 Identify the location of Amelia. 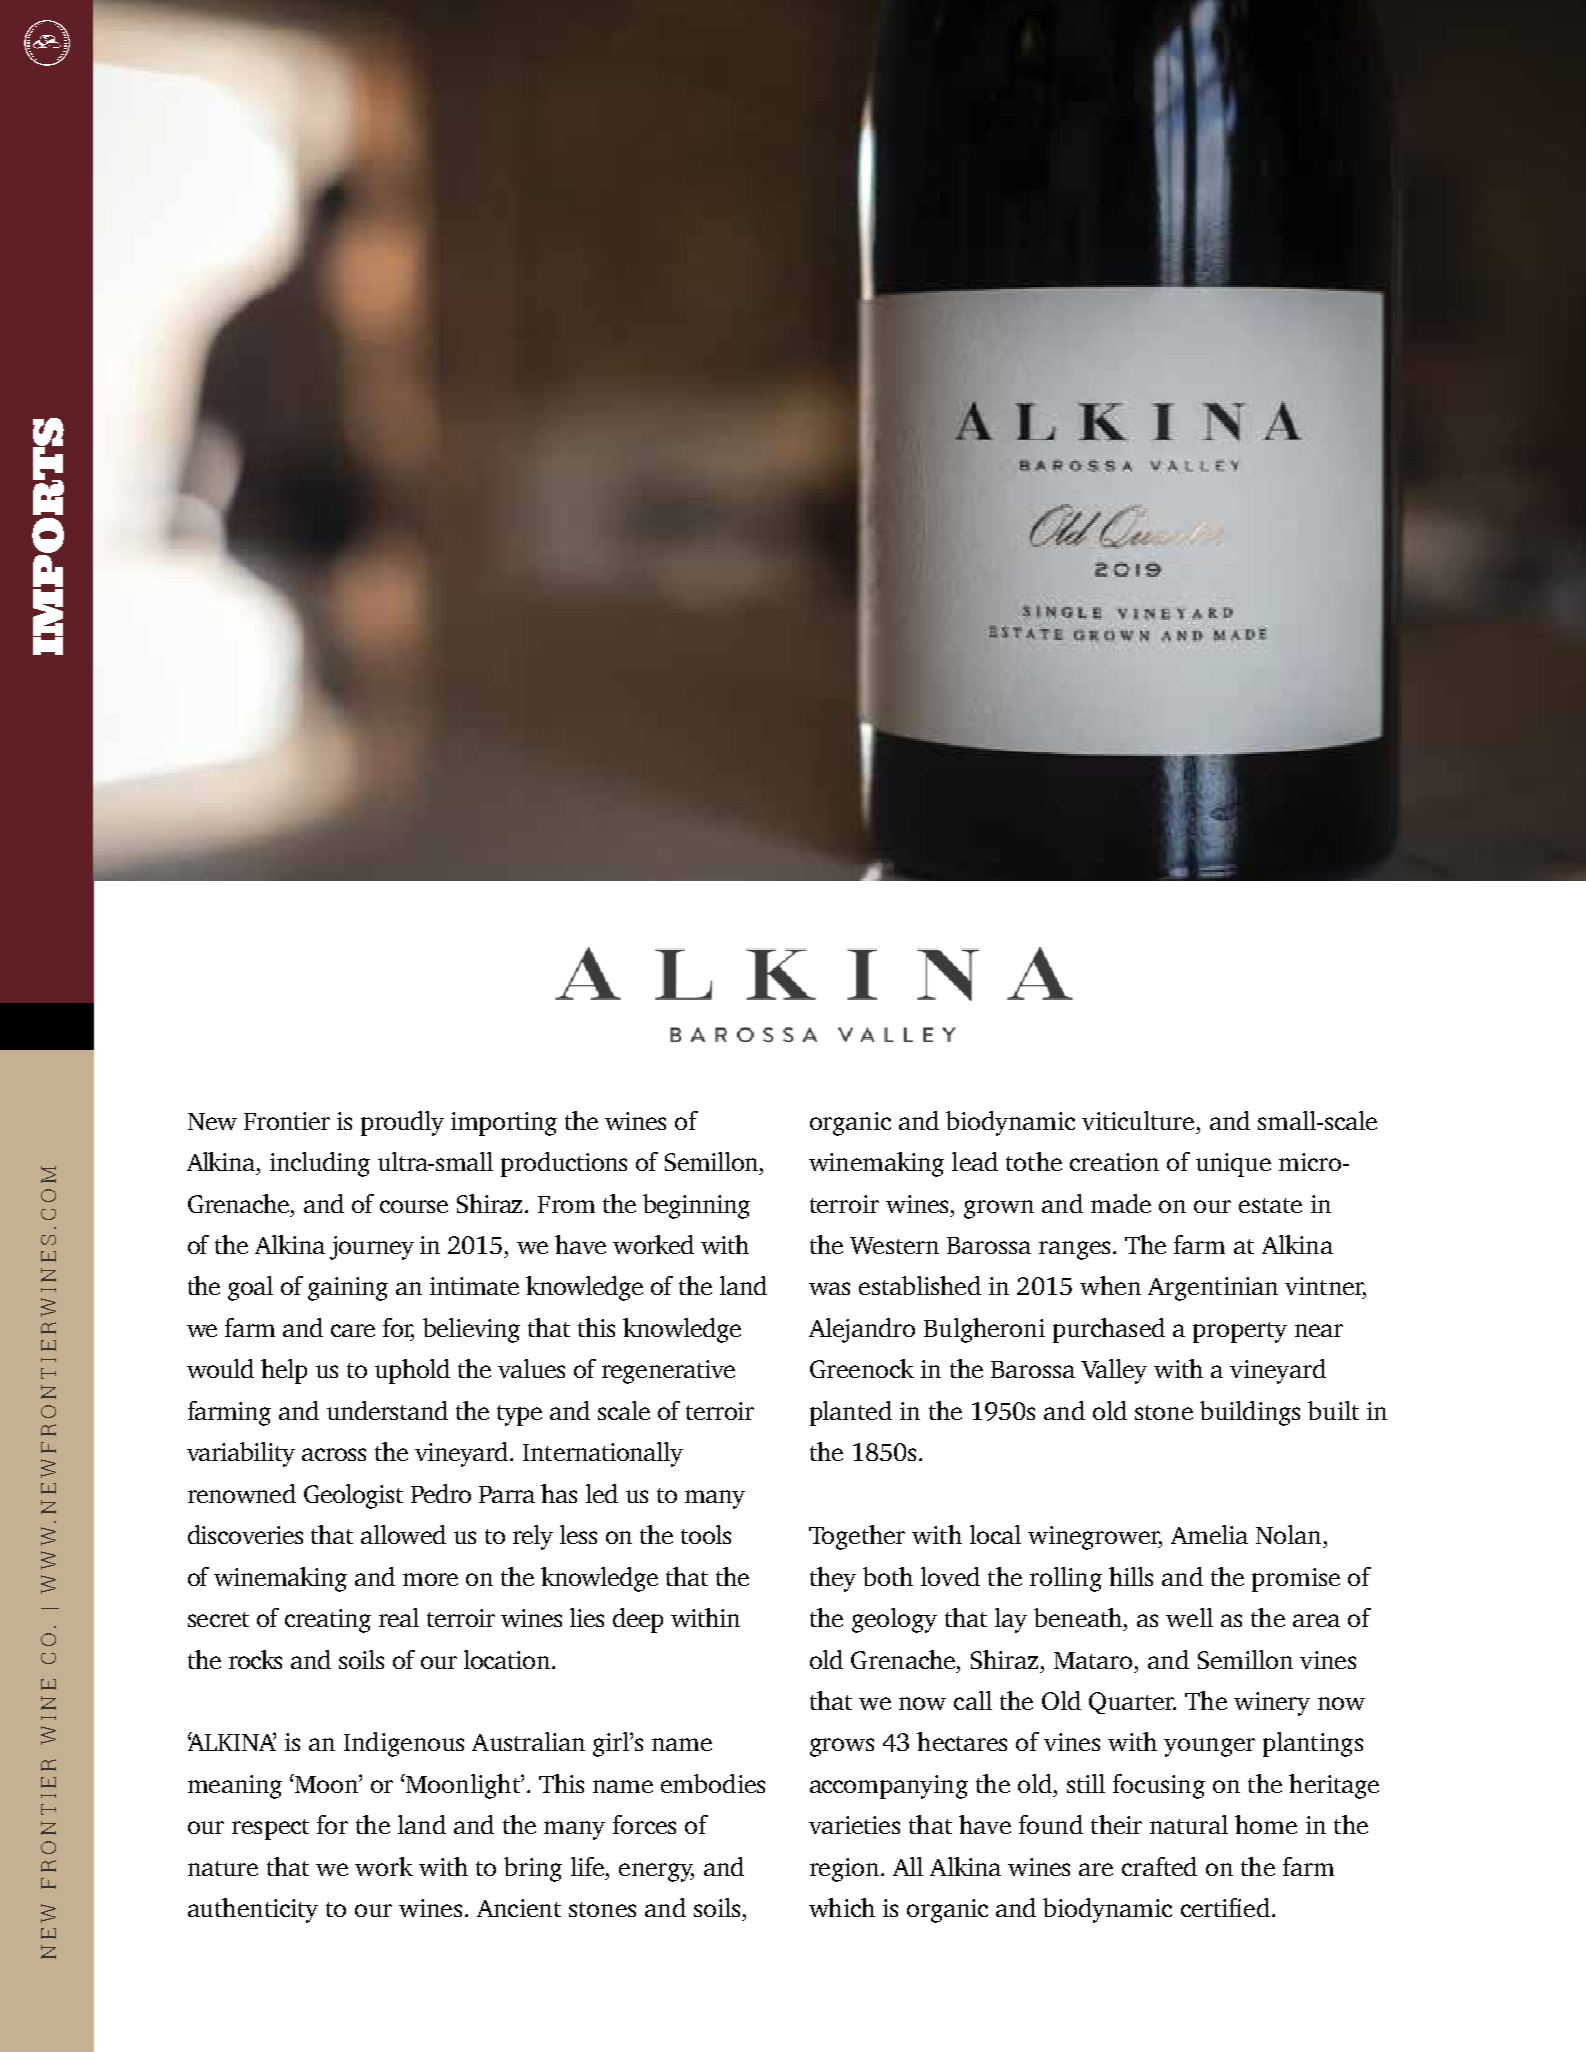
(1209, 1534).
